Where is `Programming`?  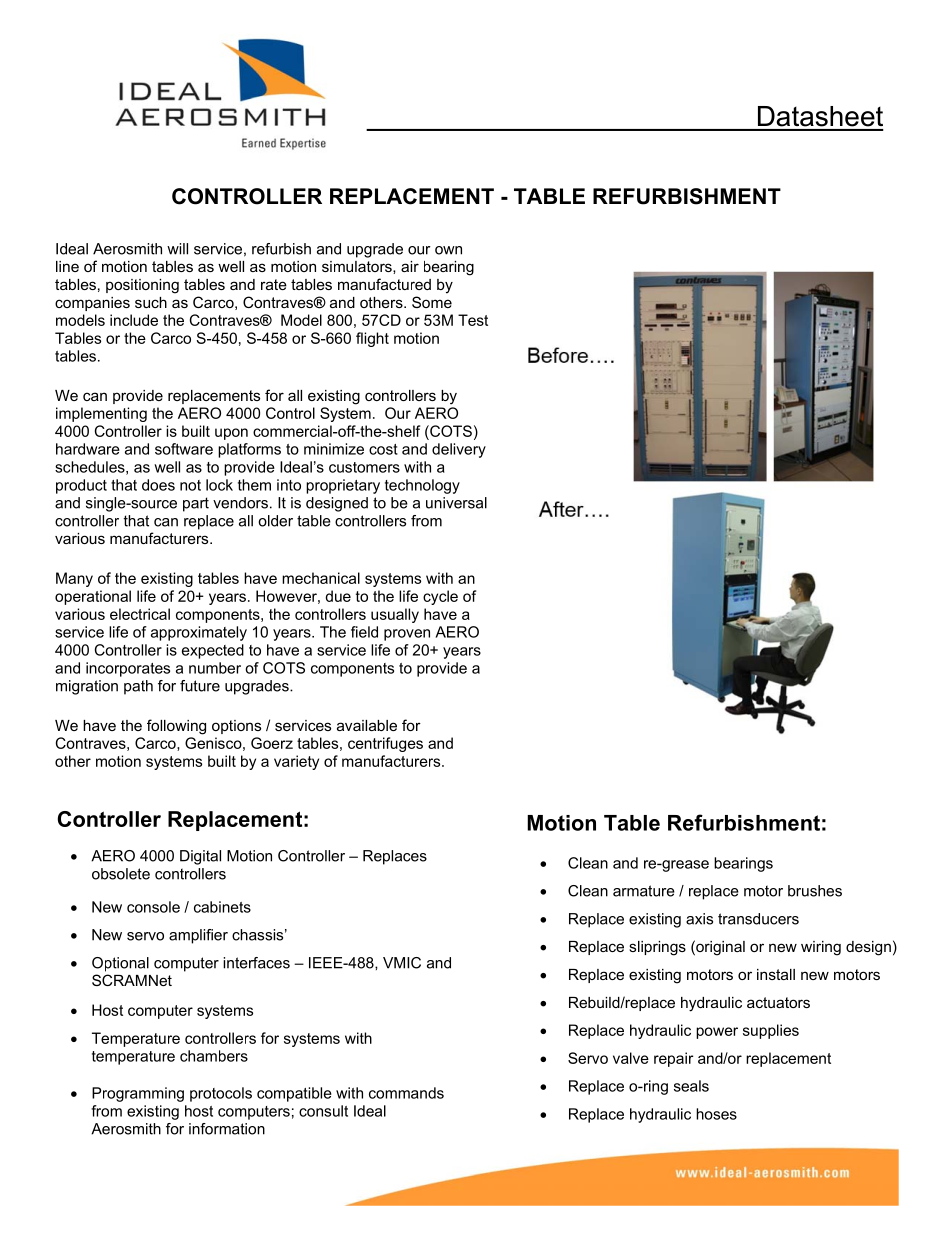 Programming is located at coordinates (138, 1094).
